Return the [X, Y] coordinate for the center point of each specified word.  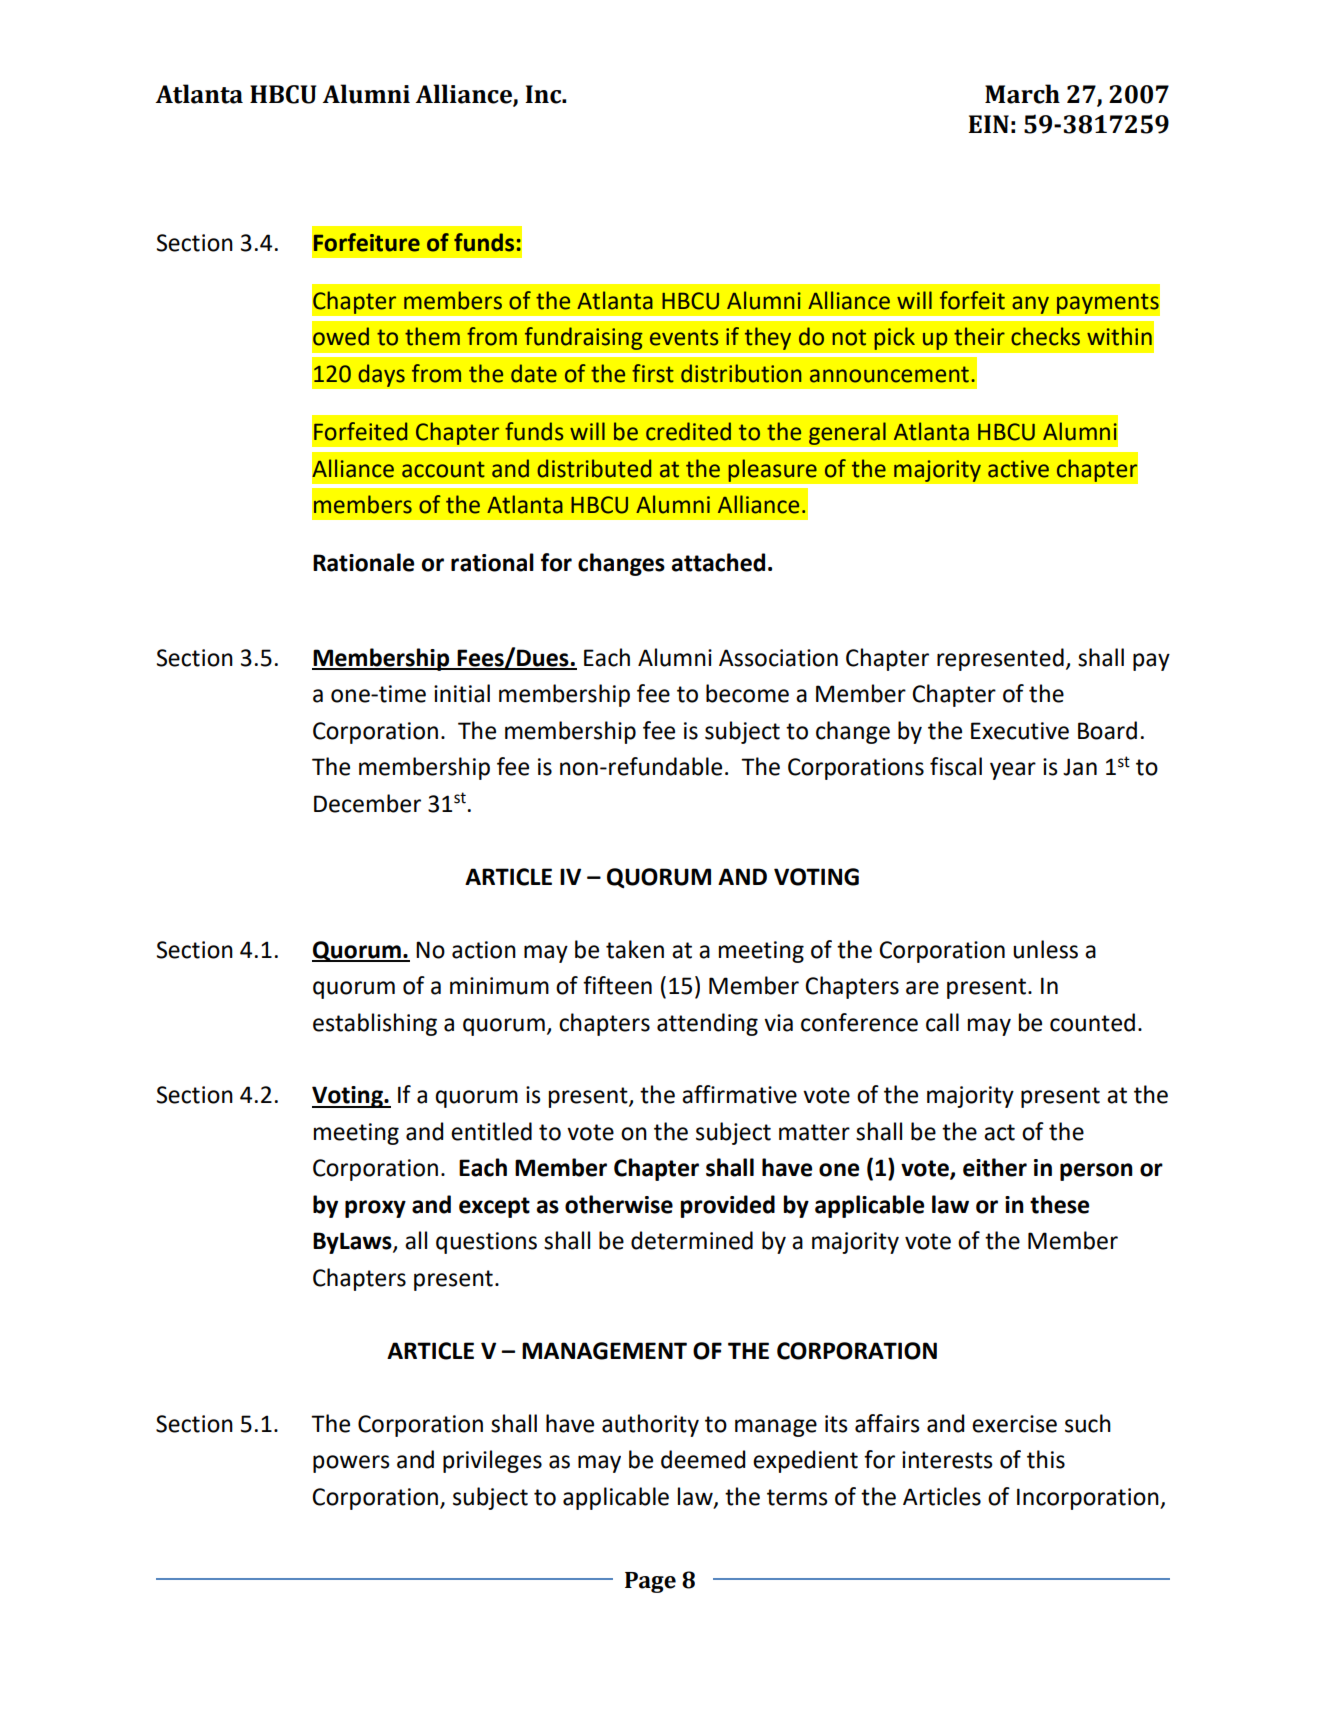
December [367, 803]
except [494, 1207]
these [1059, 1204]
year [1013, 771]
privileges [492, 1461]
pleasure [772, 470]
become [747, 693]
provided [728, 1206]
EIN [988, 124]
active [1018, 469]
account [443, 469]
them [432, 336]
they [768, 338]
